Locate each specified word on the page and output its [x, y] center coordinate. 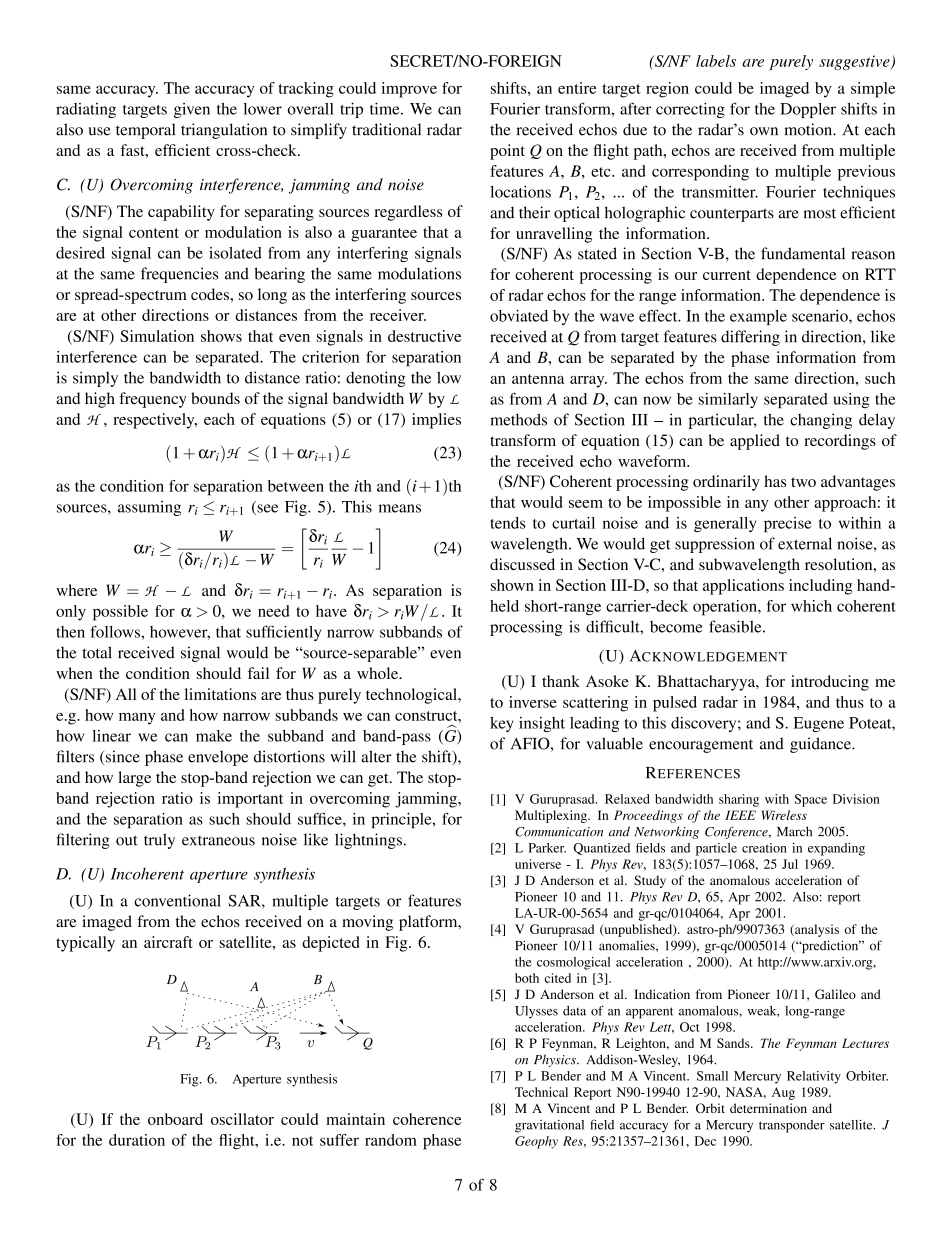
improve [409, 90]
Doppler [808, 110]
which [811, 606]
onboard [175, 1119]
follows [116, 631]
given [192, 110]
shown [512, 585]
